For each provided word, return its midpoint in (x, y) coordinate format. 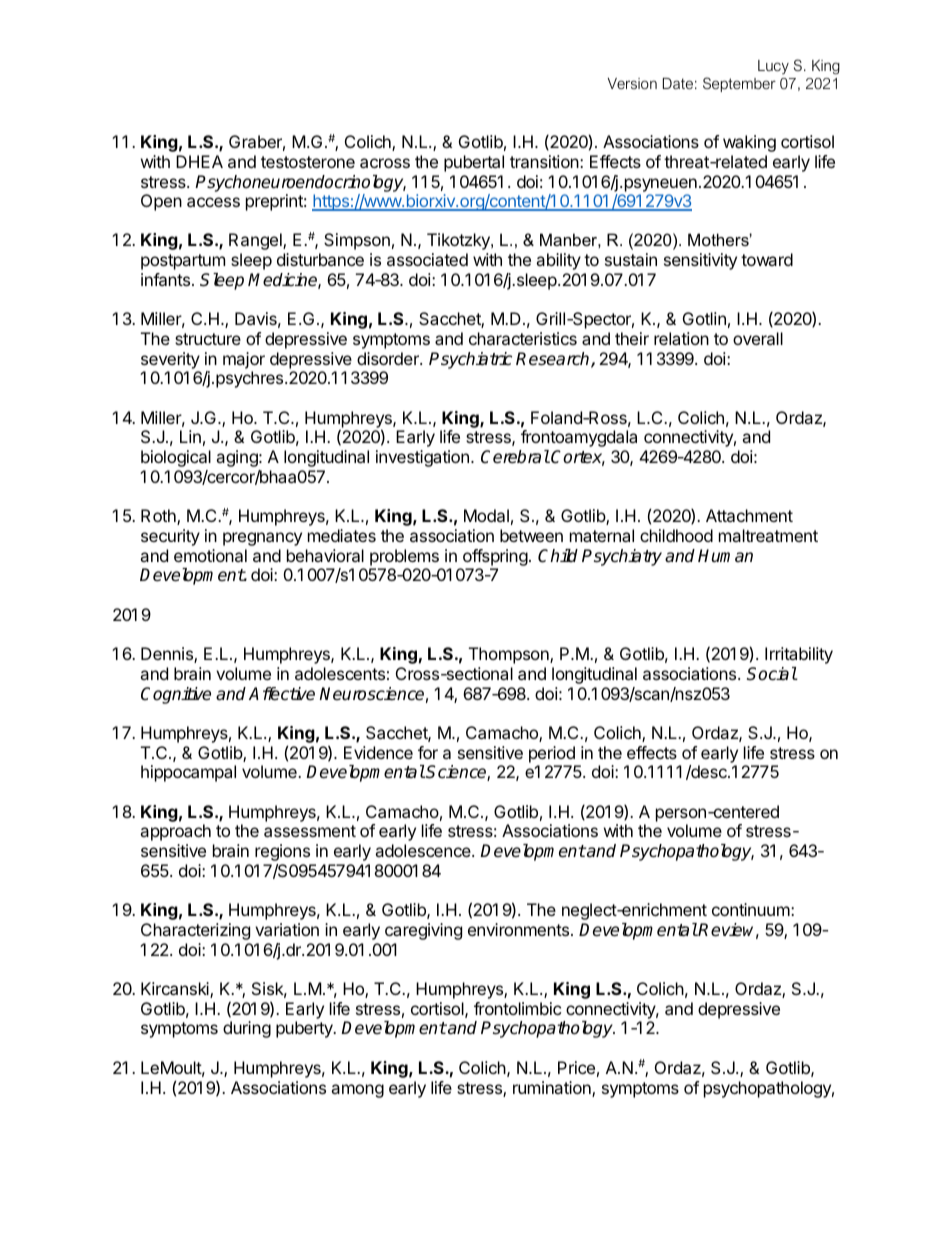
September (739, 84)
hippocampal (188, 773)
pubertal (474, 163)
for (428, 752)
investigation (422, 458)
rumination (553, 1089)
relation (681, 338)
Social (772, 674)
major (244, 360)
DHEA (199, 161)
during (247, 1029)
